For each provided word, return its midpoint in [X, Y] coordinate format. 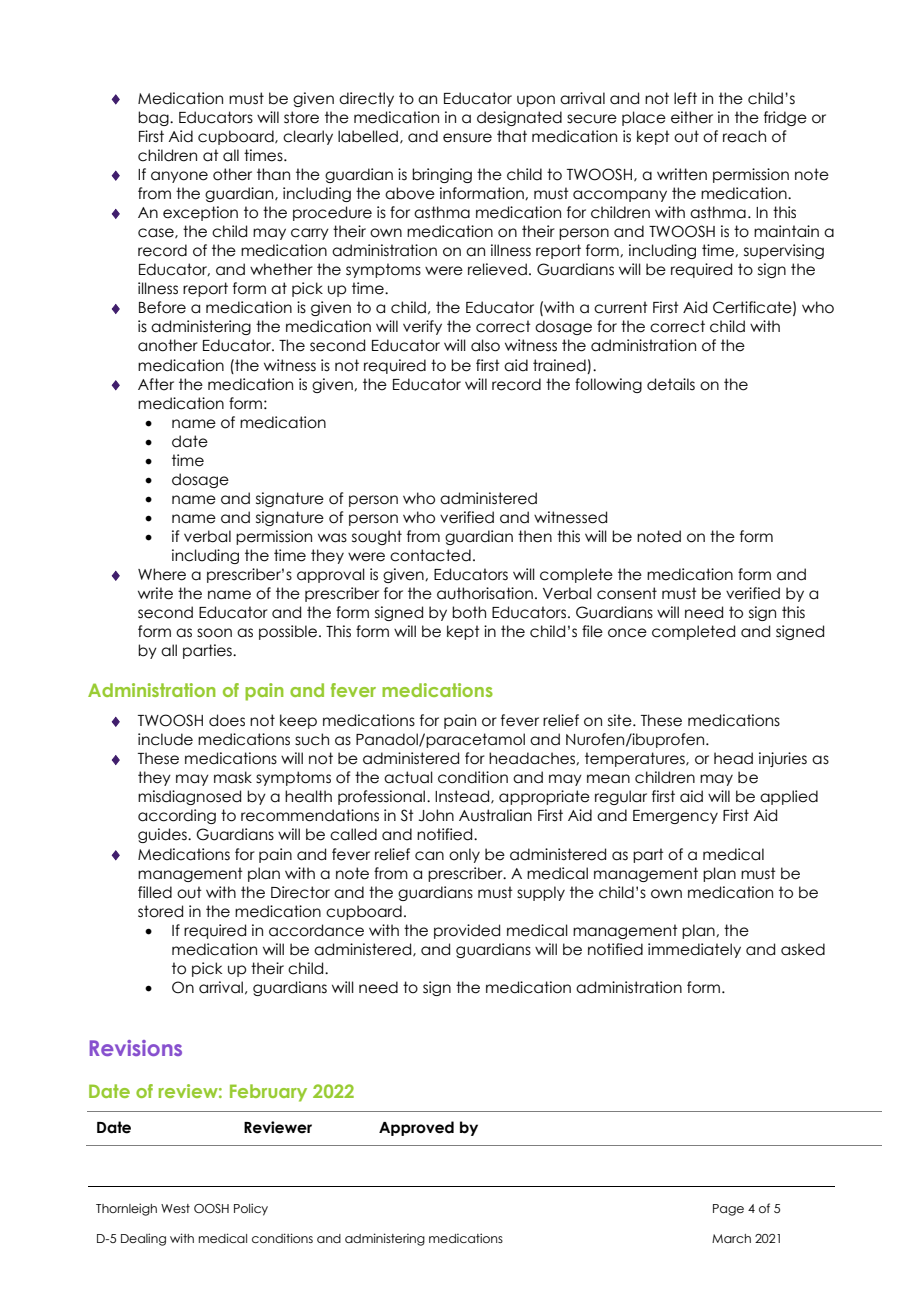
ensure [467, 138]
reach [744, 136]
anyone [179, 177]
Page [728, 1210]
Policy [251, 1209]
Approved [416, 1128]
